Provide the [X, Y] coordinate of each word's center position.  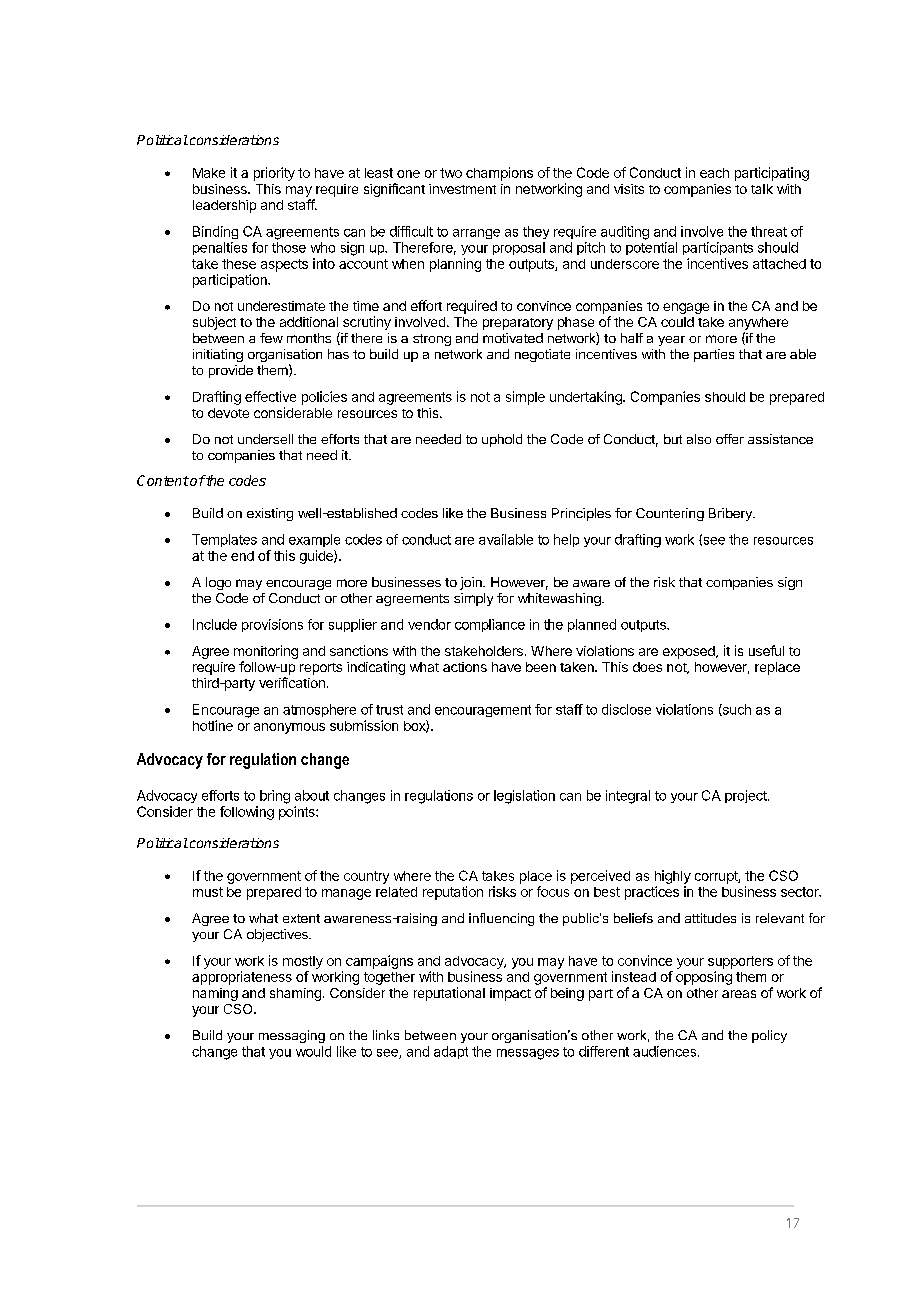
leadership [224, 206]
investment [462, 189]
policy [769, 1036]
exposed [690, 652]
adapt [451, 1052]
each [714, 173]
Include [215, 624]
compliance [490, 625]
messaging [292, 1036]
